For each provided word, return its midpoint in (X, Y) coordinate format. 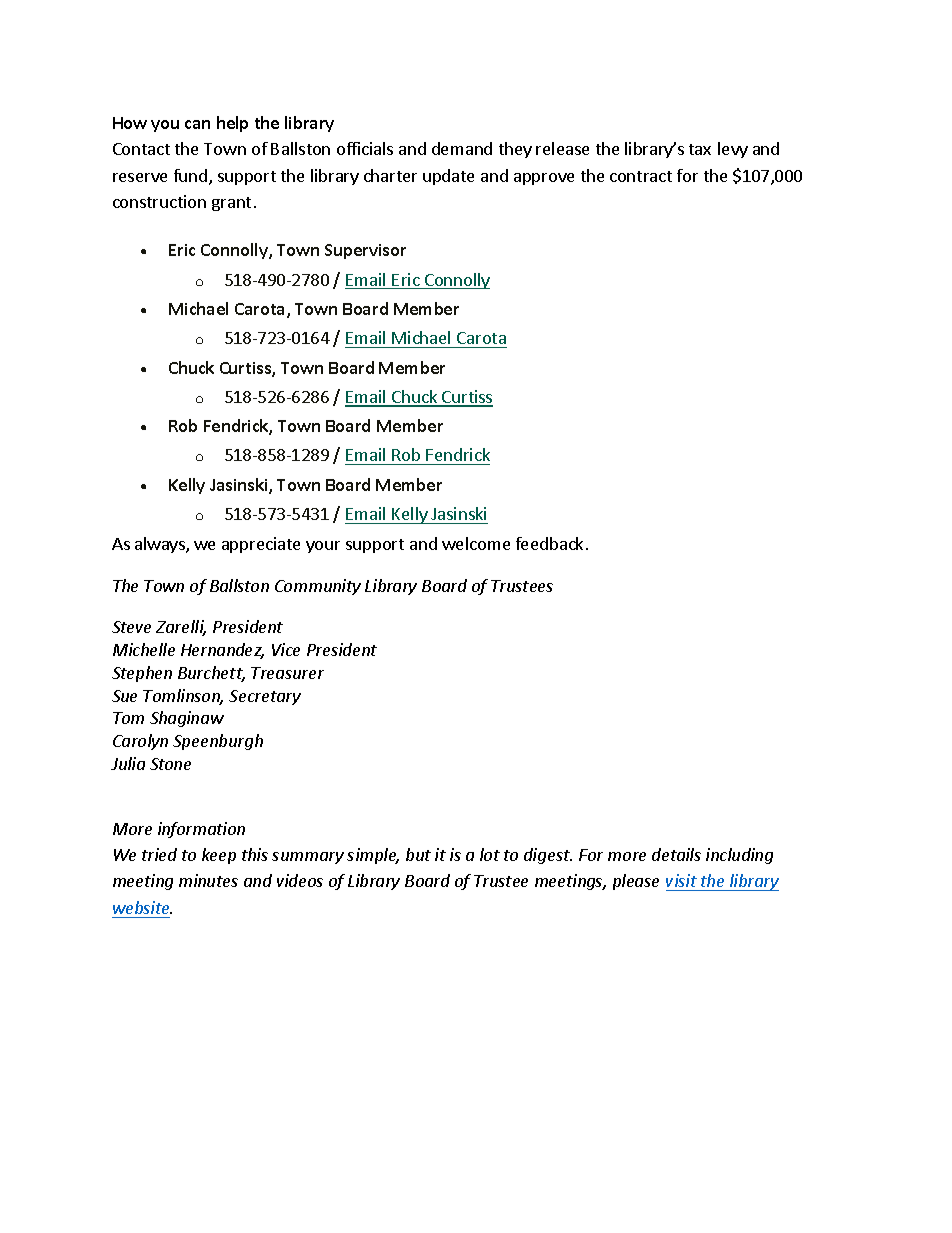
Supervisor (365, 251)
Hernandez (222, 651)
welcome (476, 543)
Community (318, 587)
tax (700, 149)
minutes (208, 880)
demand (462, 148)
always (161, 545)
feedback (551, 543)
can (197, 124)
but (418, 854)
